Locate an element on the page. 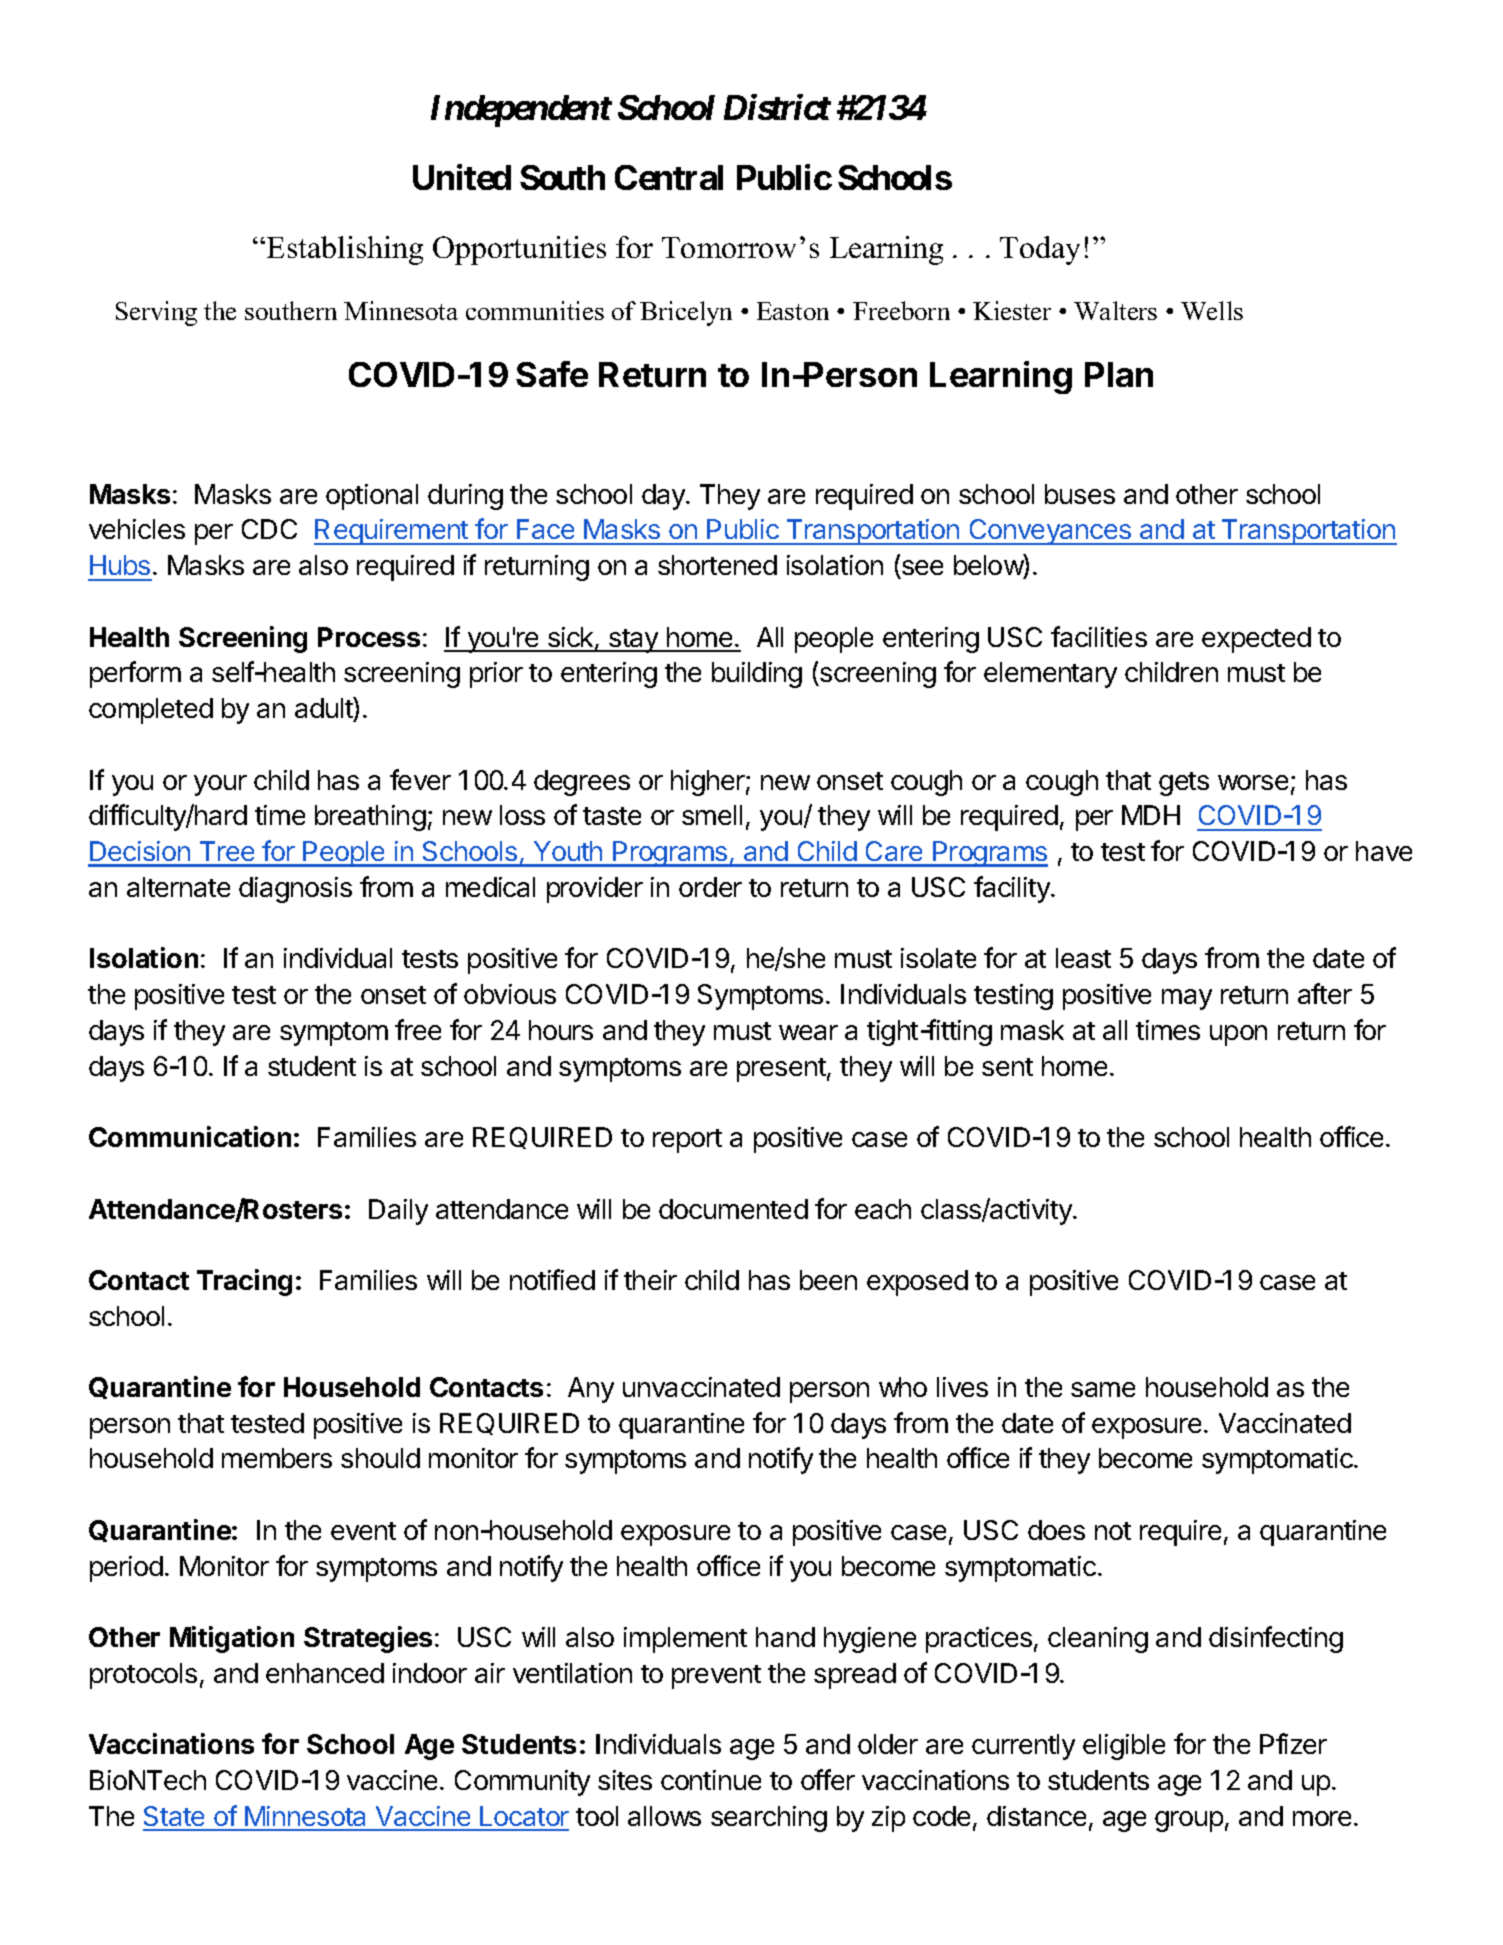 Image resolution: width=1503 pixels, height=1945 pixels. Wells is located at coordinates (1212, 310).
